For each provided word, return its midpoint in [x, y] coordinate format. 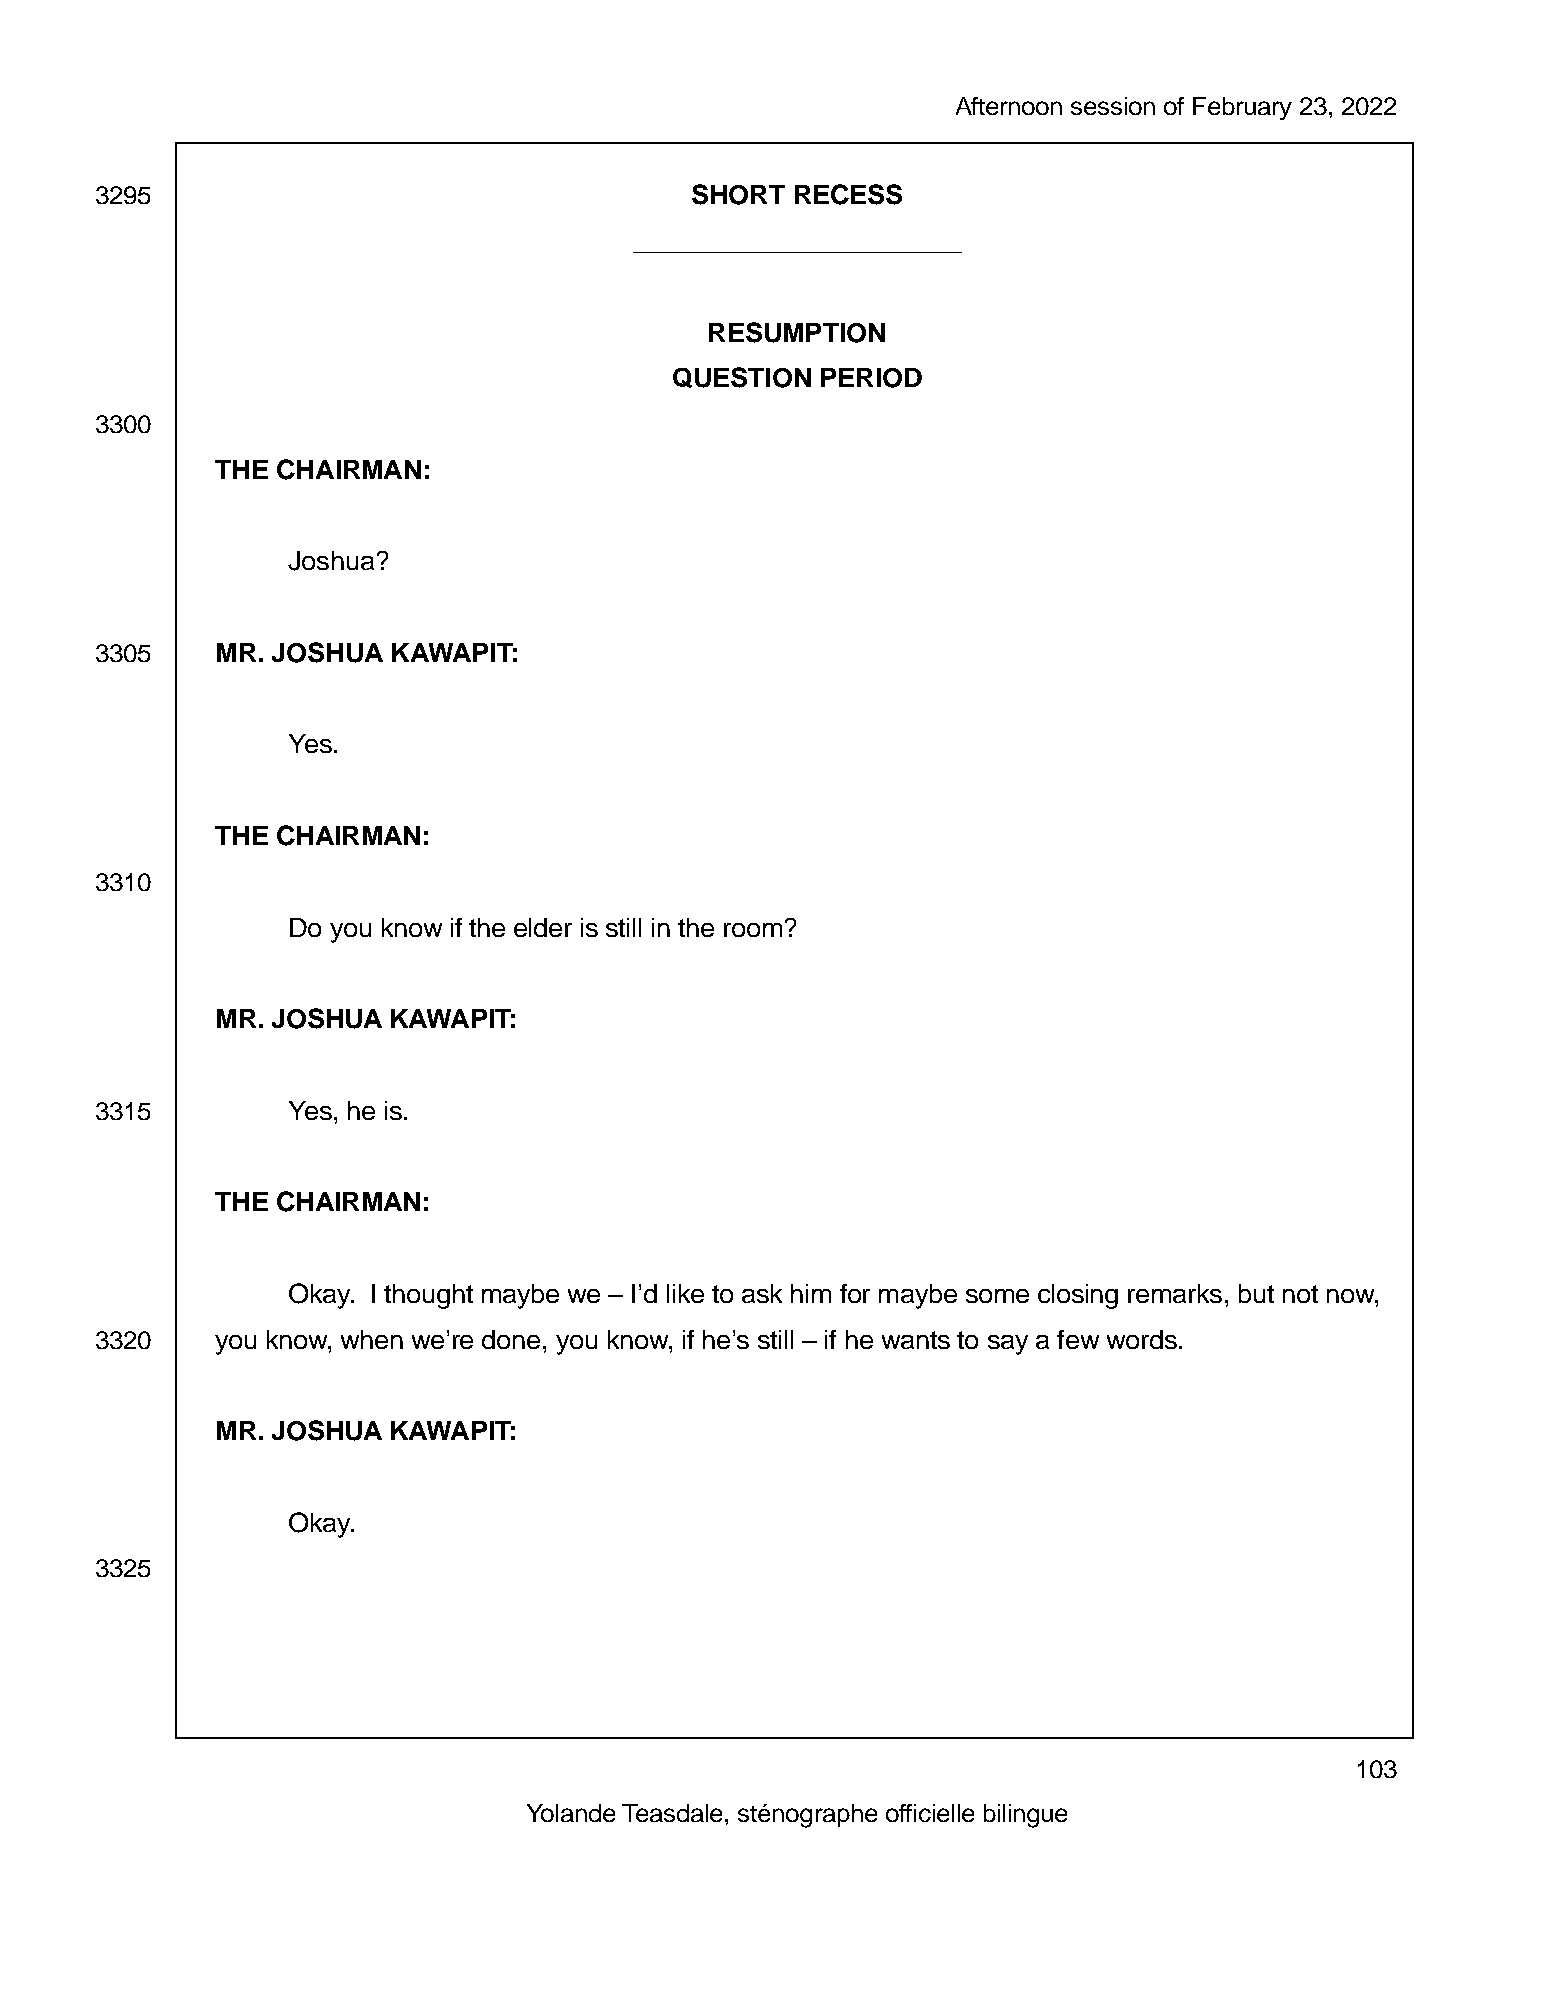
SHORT [738, 194]
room [753, 930]
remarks [1175, 1293]
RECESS [848, 194]
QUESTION [742, 377]
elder [543, 927]
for [855, 1293]
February [1242, 108]
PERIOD [871, 378]
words [1142, 1339]
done [511, 1339]
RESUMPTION [797, 332]
